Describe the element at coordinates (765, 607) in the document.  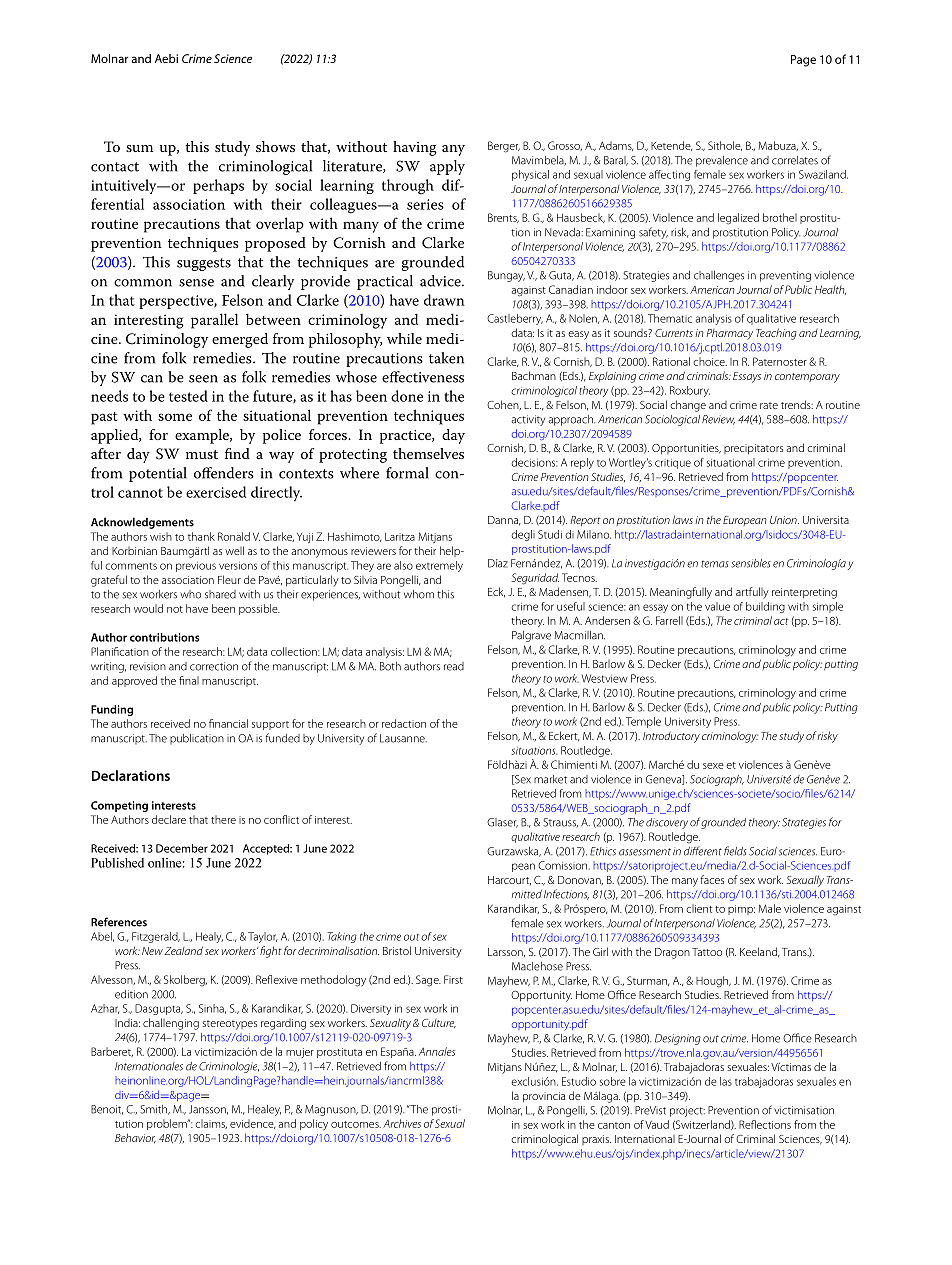
I see `building` at that location.
